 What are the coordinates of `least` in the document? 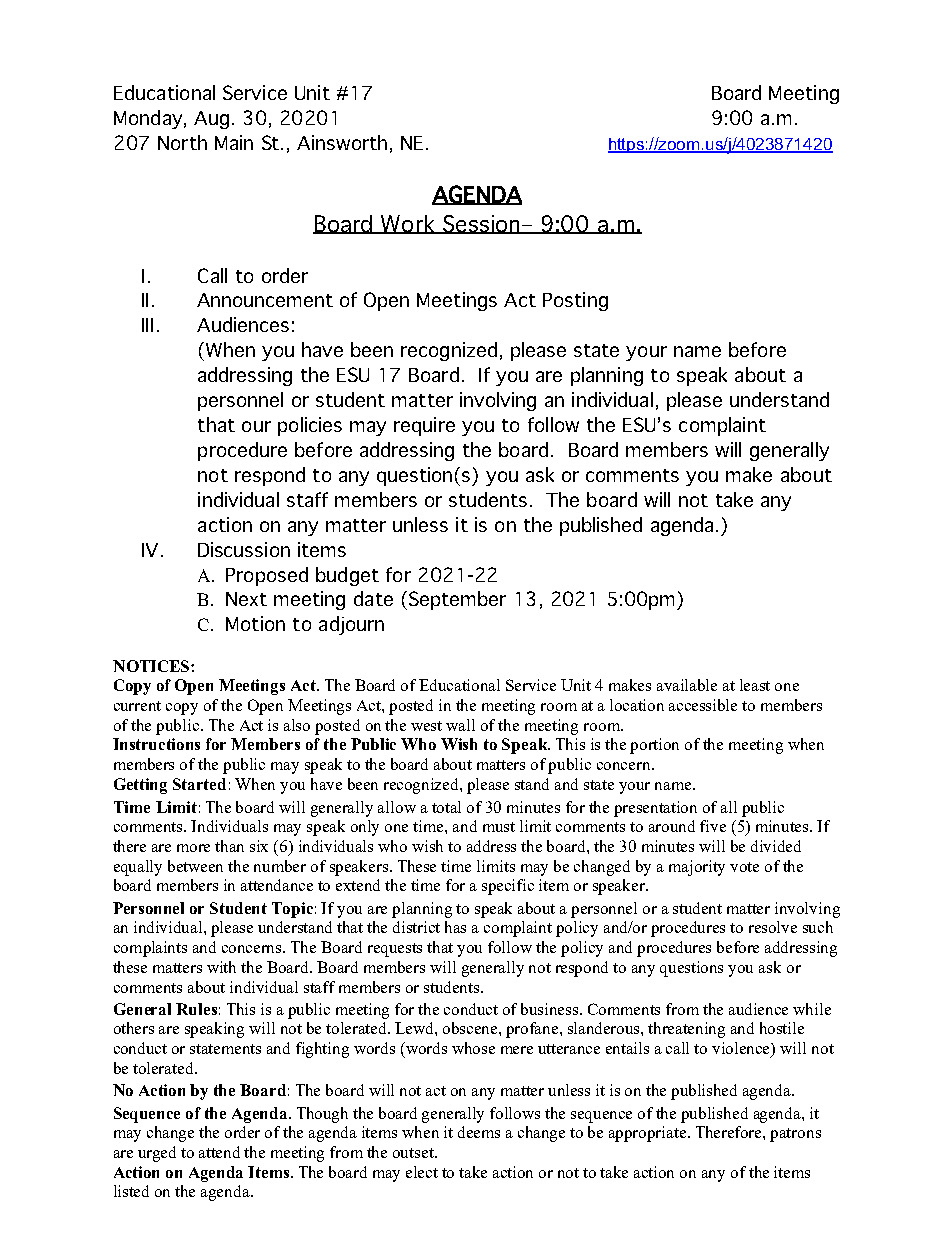 It's located at (755, 685).
